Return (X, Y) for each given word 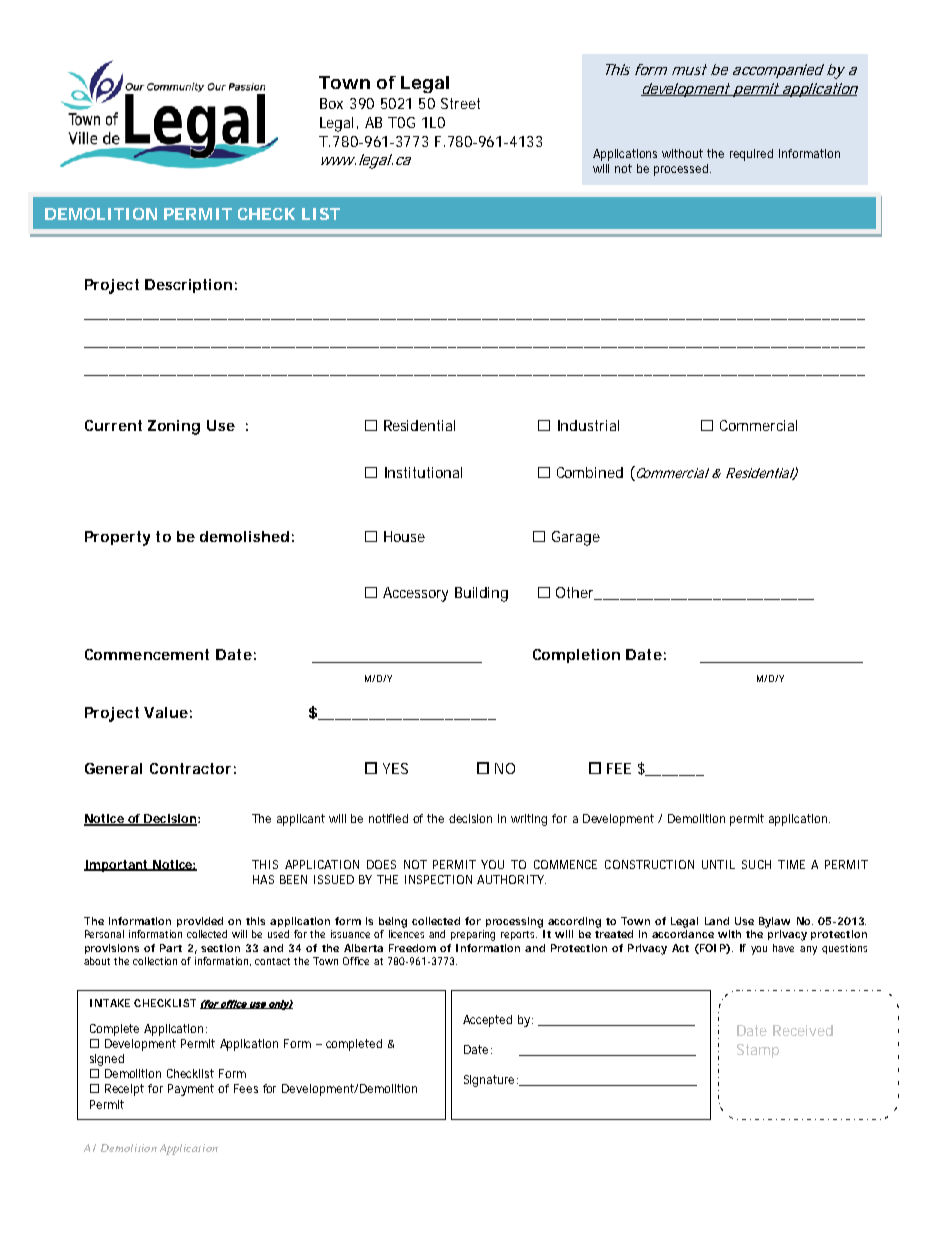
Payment (191, 1090)
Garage (576, 538)
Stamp (758, 1051)
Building (481, 594)
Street (460, 103)
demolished (244, 536)
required (751, 155)
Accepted (487, 1021)
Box (331, 103)
